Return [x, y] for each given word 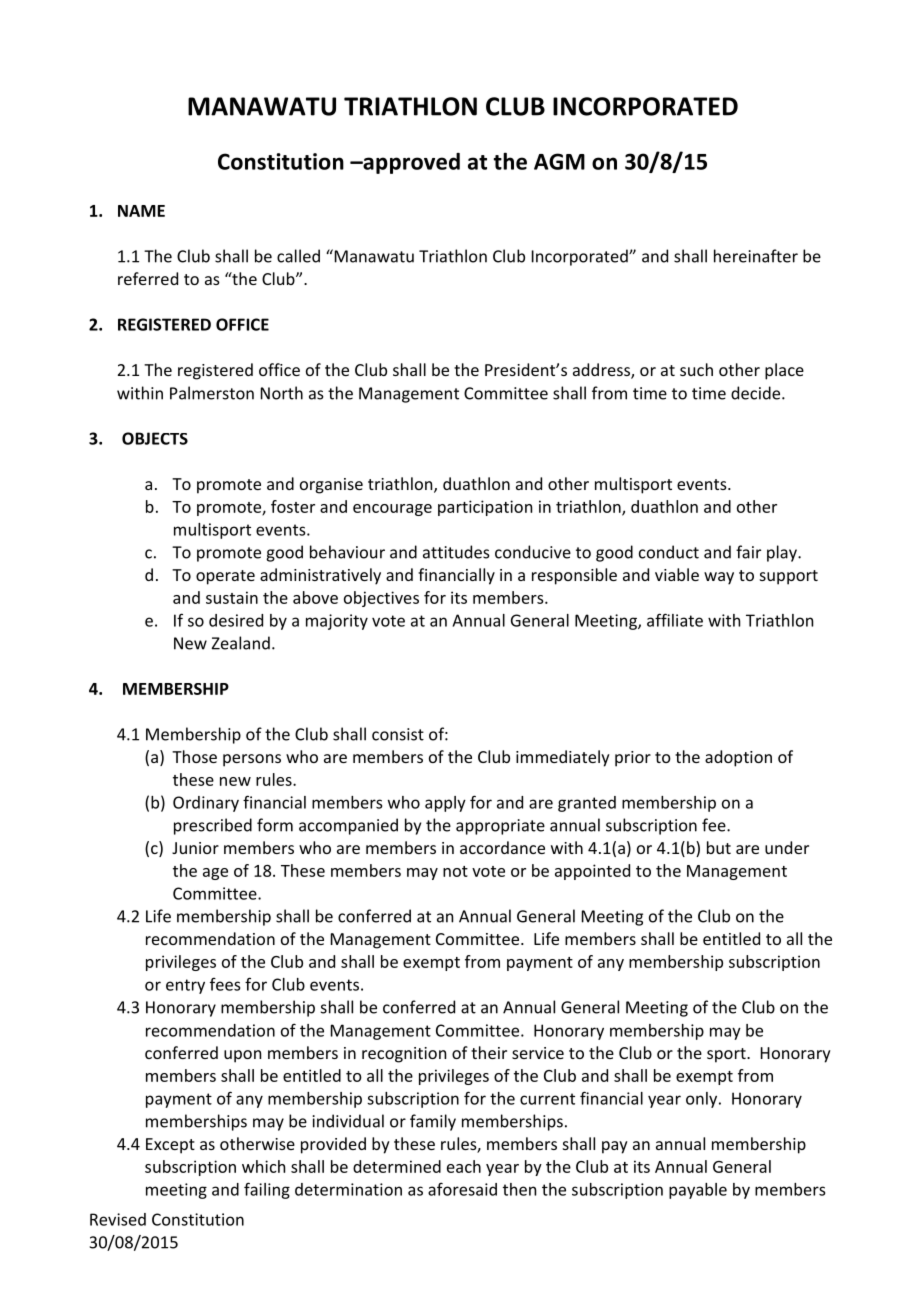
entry [185, 986]
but [719, 847]
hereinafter [756, 256]
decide [757, 393]
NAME [141, 211]
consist [398, 734]
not [455, 871]
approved [410, 163]
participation [485, 508]
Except [170, 1146]
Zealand [240, 643]
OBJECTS [155, 438]
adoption [738, 758]
